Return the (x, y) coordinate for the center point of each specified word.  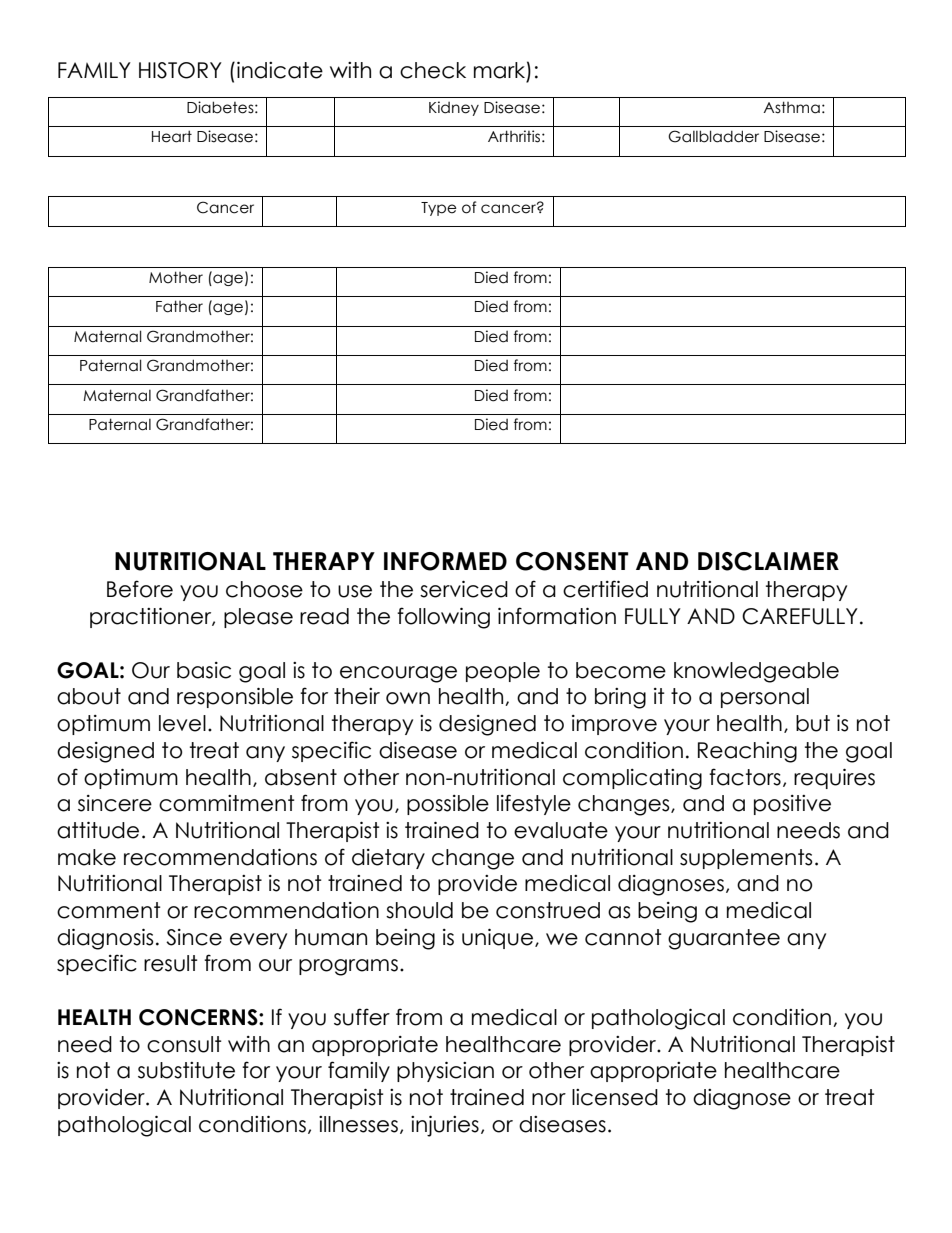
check (433, 70)
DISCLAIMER (768, 561)
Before (140, 589)
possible (448, 805)
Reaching (747, 752)
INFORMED (445, 561)
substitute (186, 1070)
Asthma (791, 107)
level (182, 723)
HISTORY (180, 70)
